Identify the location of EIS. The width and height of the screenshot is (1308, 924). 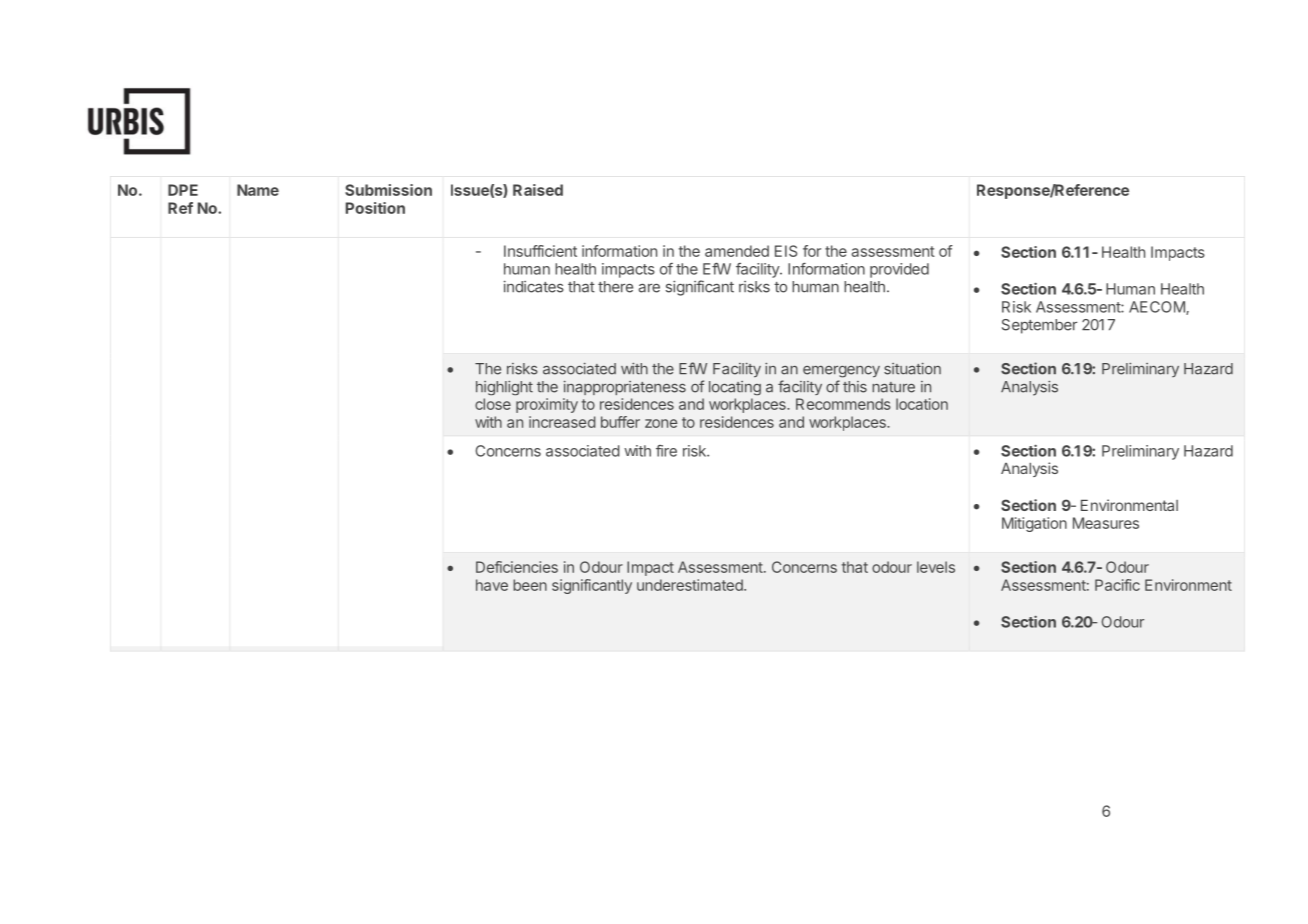
(786, 251).
